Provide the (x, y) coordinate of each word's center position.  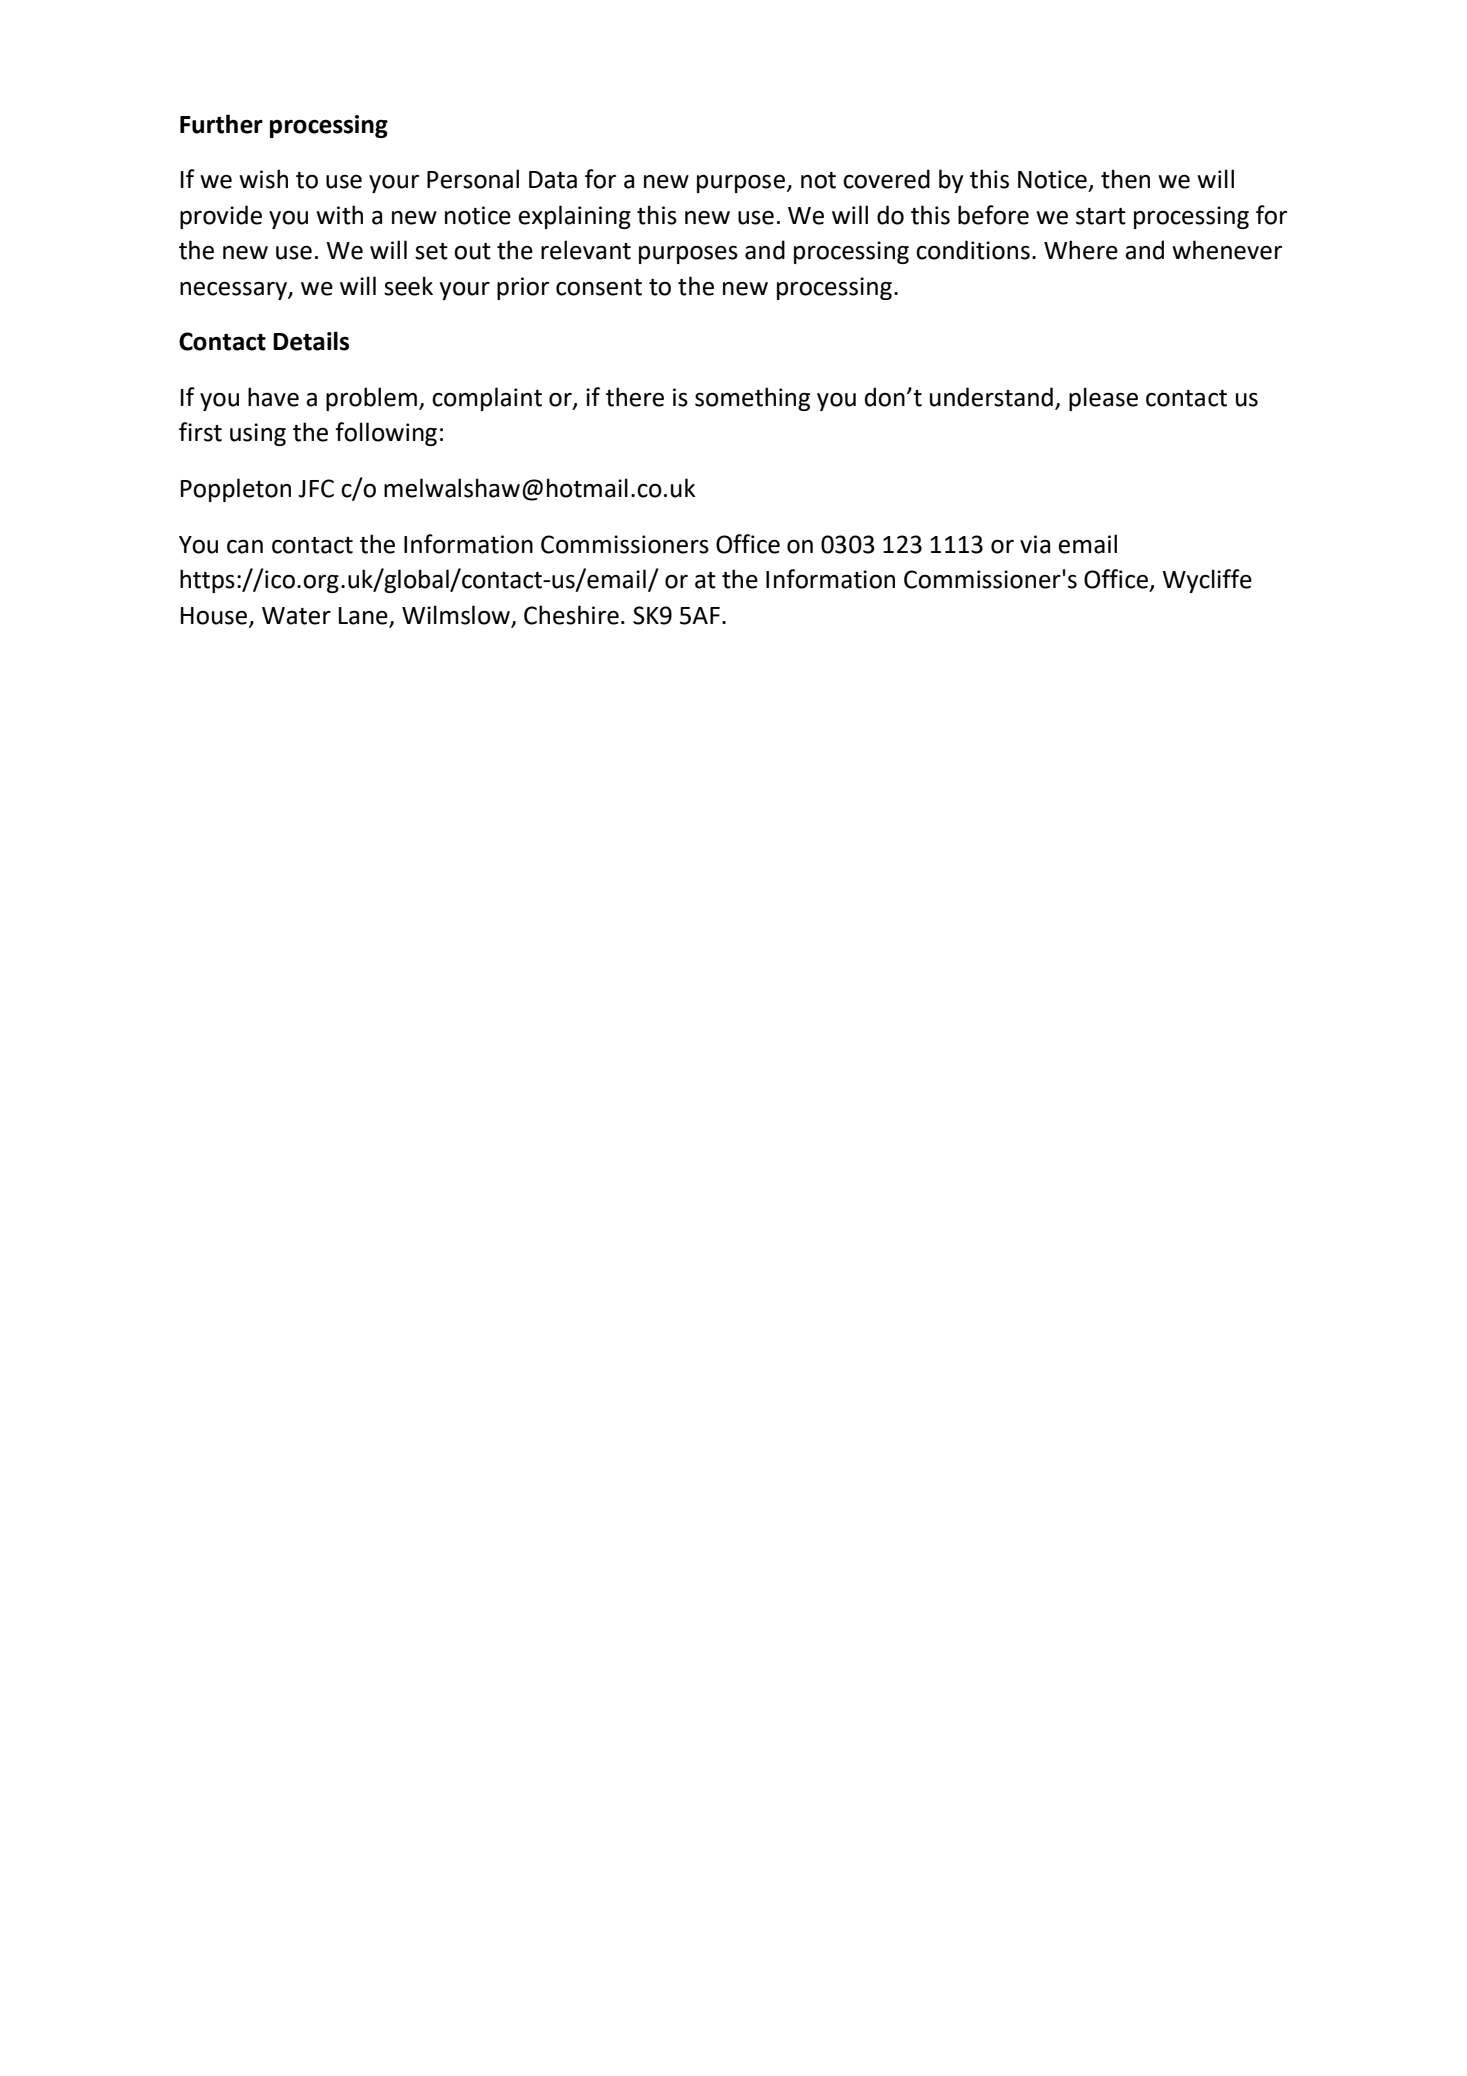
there (635, 397)
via (1035, 544)
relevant (586, 250)
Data (553, 180)
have (273, 397)
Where (1081, 250)
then (1125, 179)
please (1103, 399)
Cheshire (571, 615)
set (431, 251)
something (752, 399)
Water (296, 616)
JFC (316, 488)
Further (221, 124)
